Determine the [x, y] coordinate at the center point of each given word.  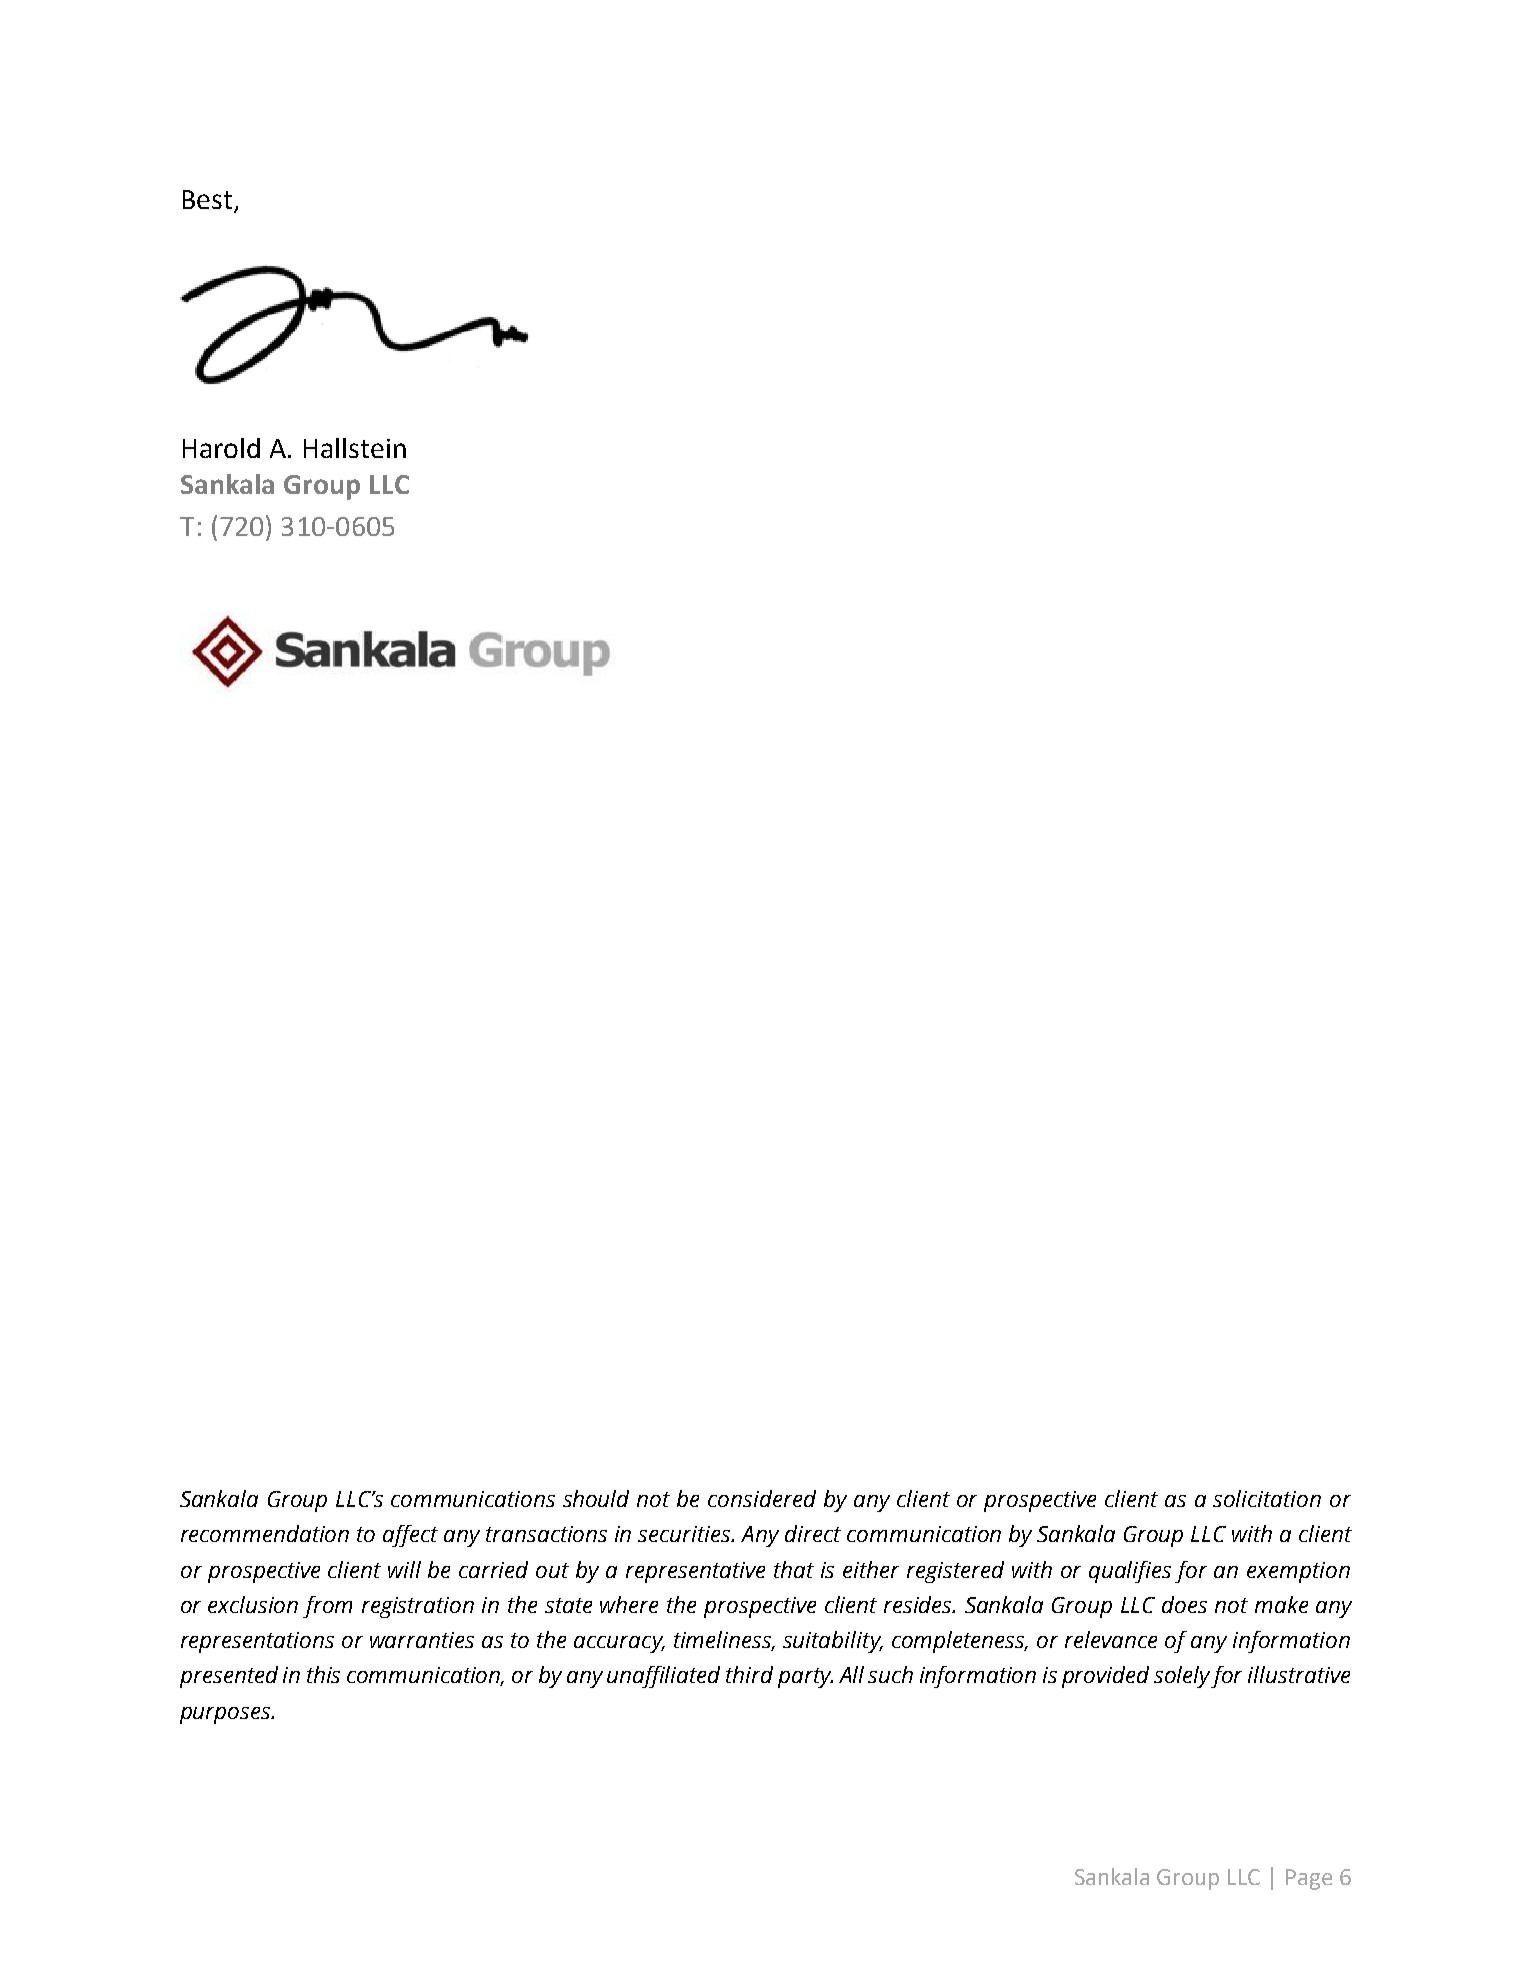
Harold [221, 448]
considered [762, 1498]
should [596, 1498]
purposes [226, 1715]
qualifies [1130, 1572]
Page [1309, 1879]
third [749, 1674]
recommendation [265, 1533]
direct [813, 1533]
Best [207, 199]
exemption [1298, 1572]
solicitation [1267, 1498]
